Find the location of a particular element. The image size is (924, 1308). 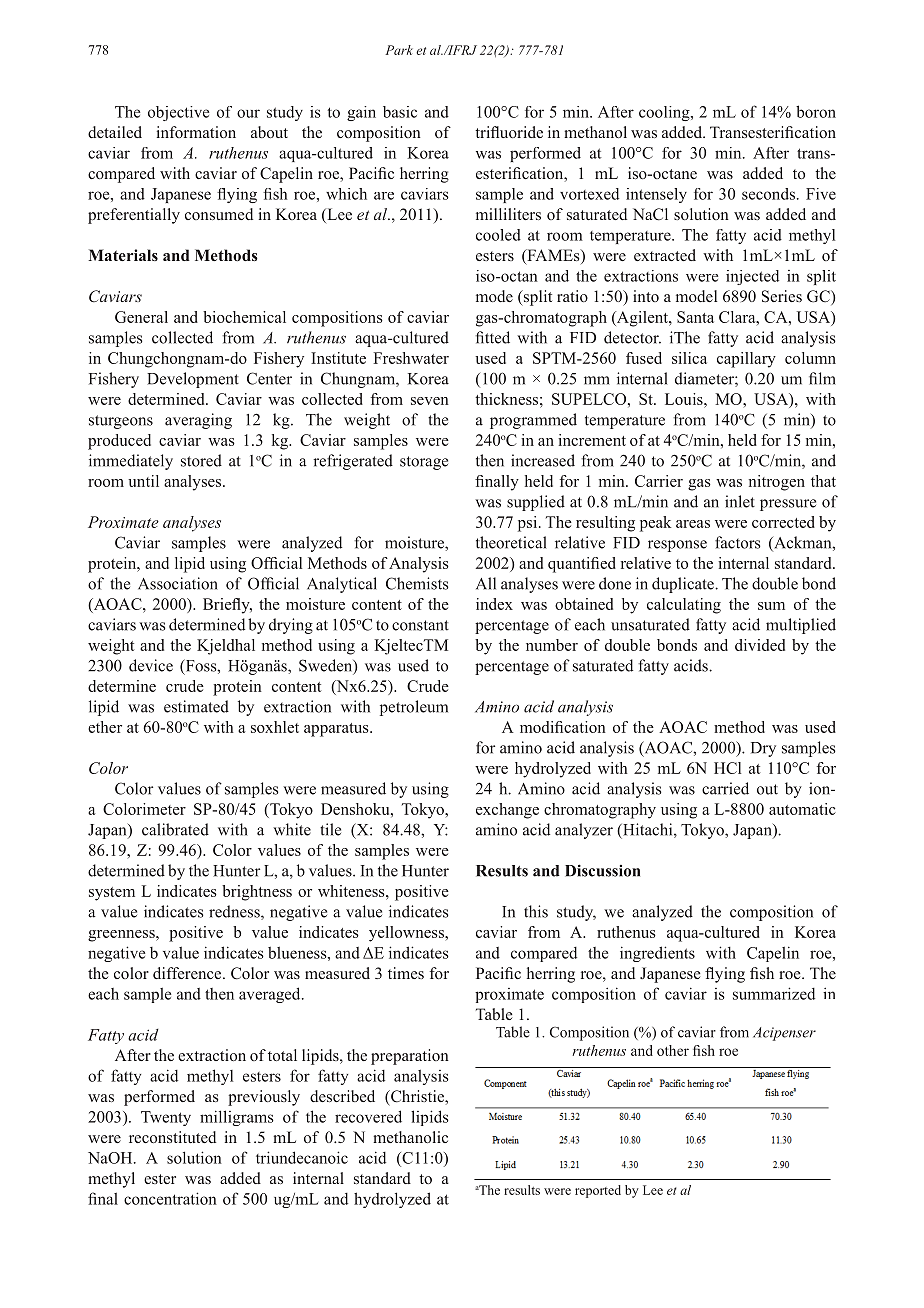

index is located at coordinates (494, 604).
